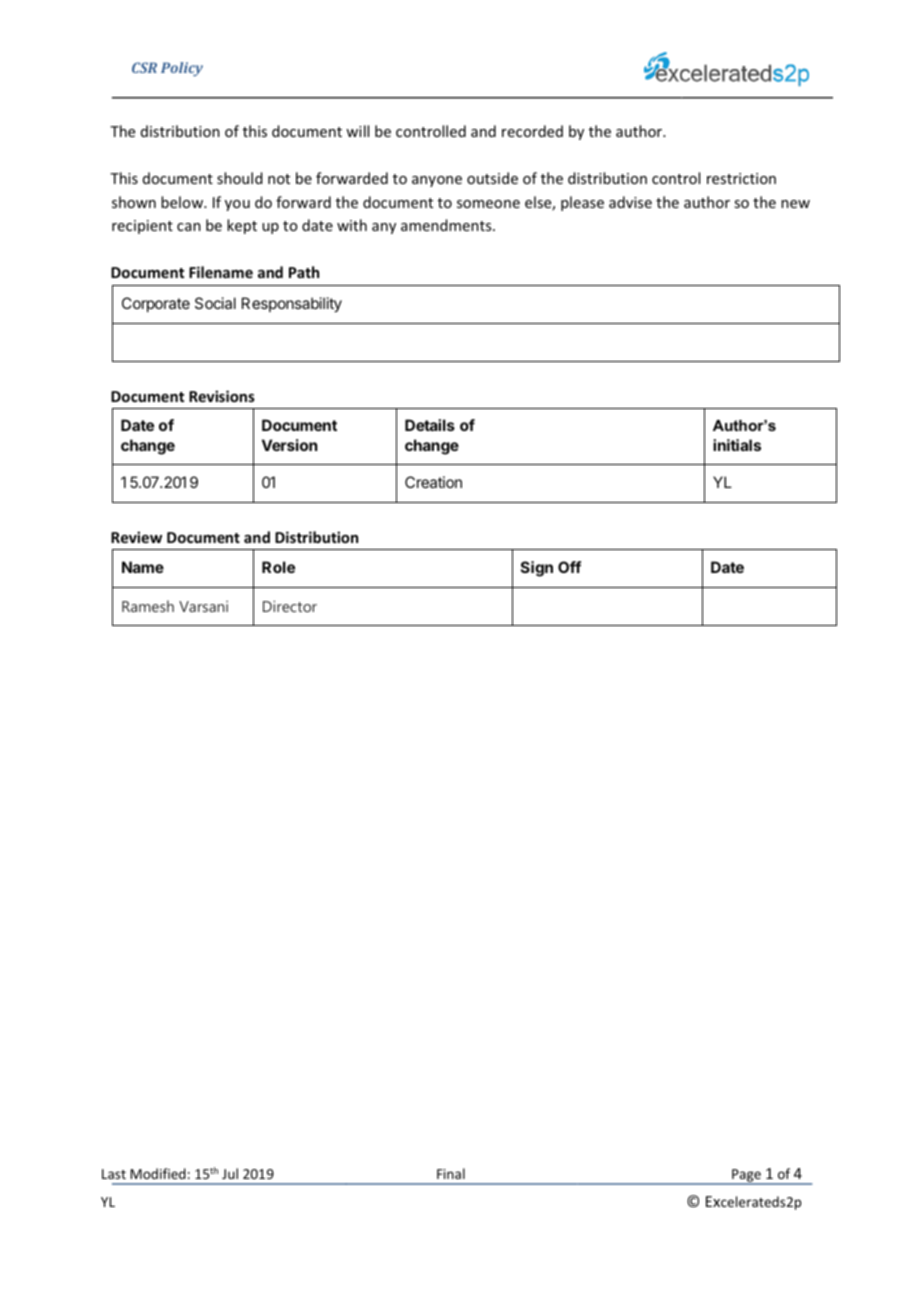 The height and width of the screenshot is (1308, 924). I want to click on recorded, so click(532, 131).
